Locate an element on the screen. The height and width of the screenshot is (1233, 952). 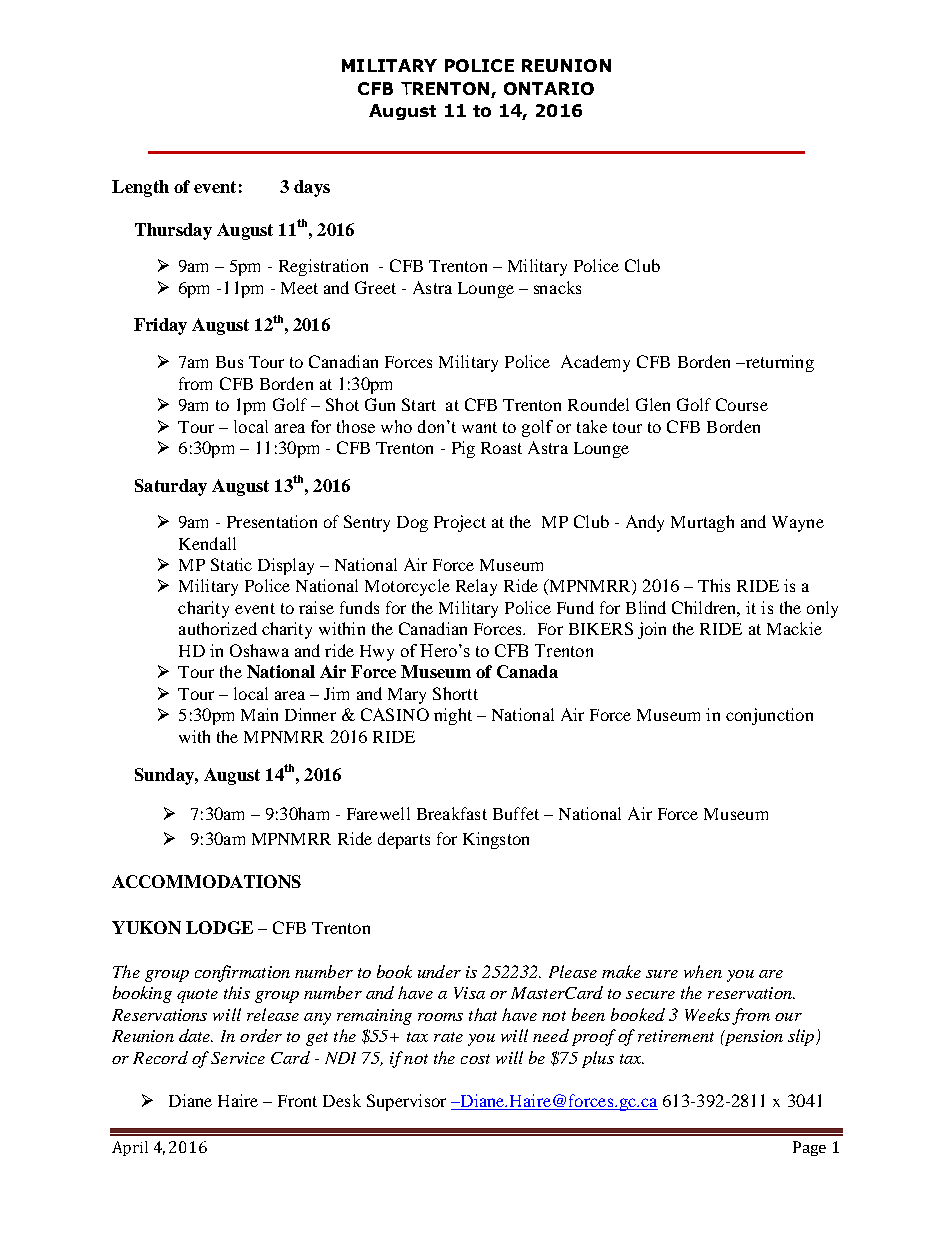
snacks is located at coordinates (557, 287).
